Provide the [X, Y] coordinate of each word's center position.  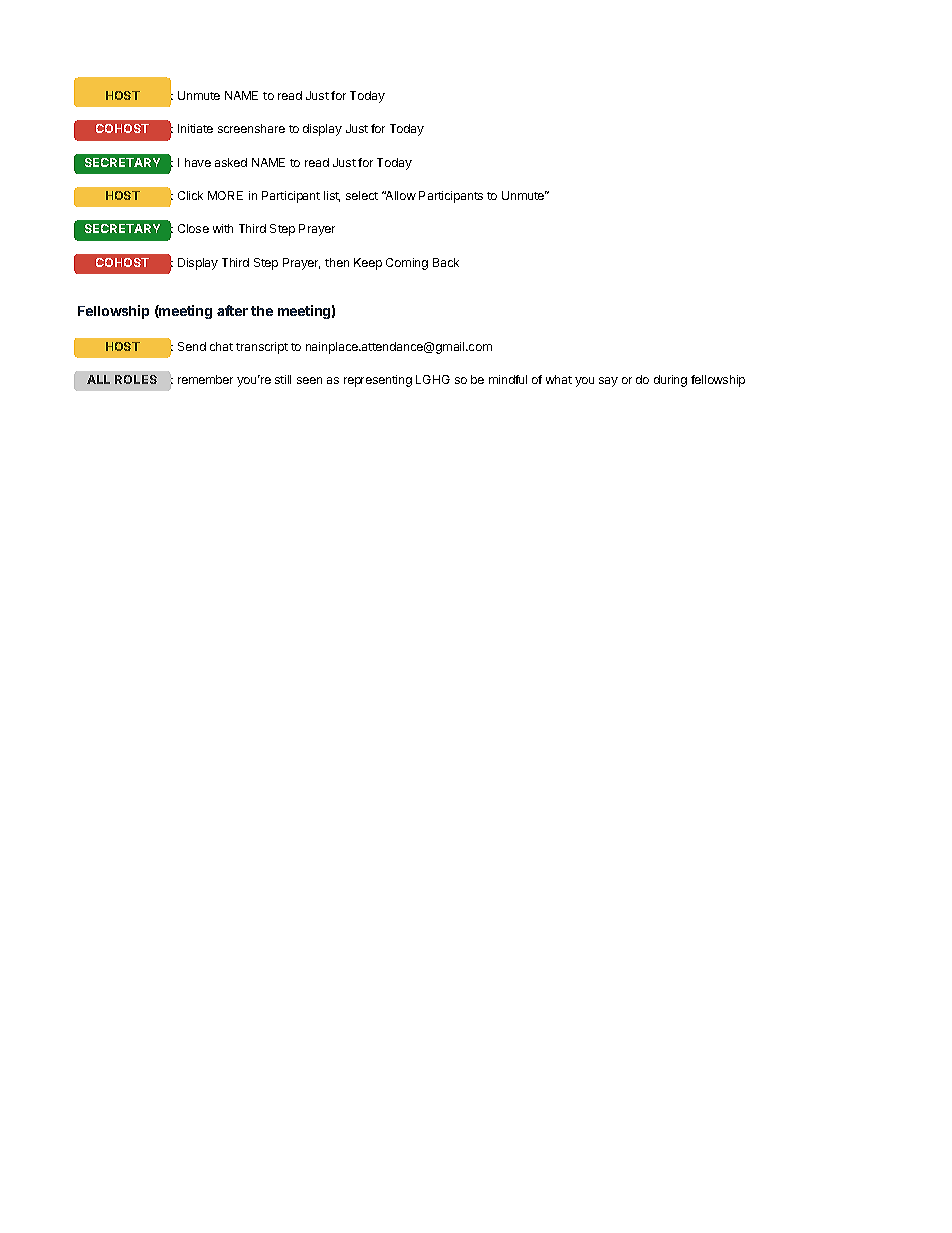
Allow [400, 195]
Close [193, 228]
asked [231, 162]
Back [446, 262]
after [232, 310]
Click [190, 195]
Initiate [195, 128]
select [362, 195]
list [332, 196]
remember [205, 379]
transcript [262, 348]
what [559, 379]
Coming [407, 264]
